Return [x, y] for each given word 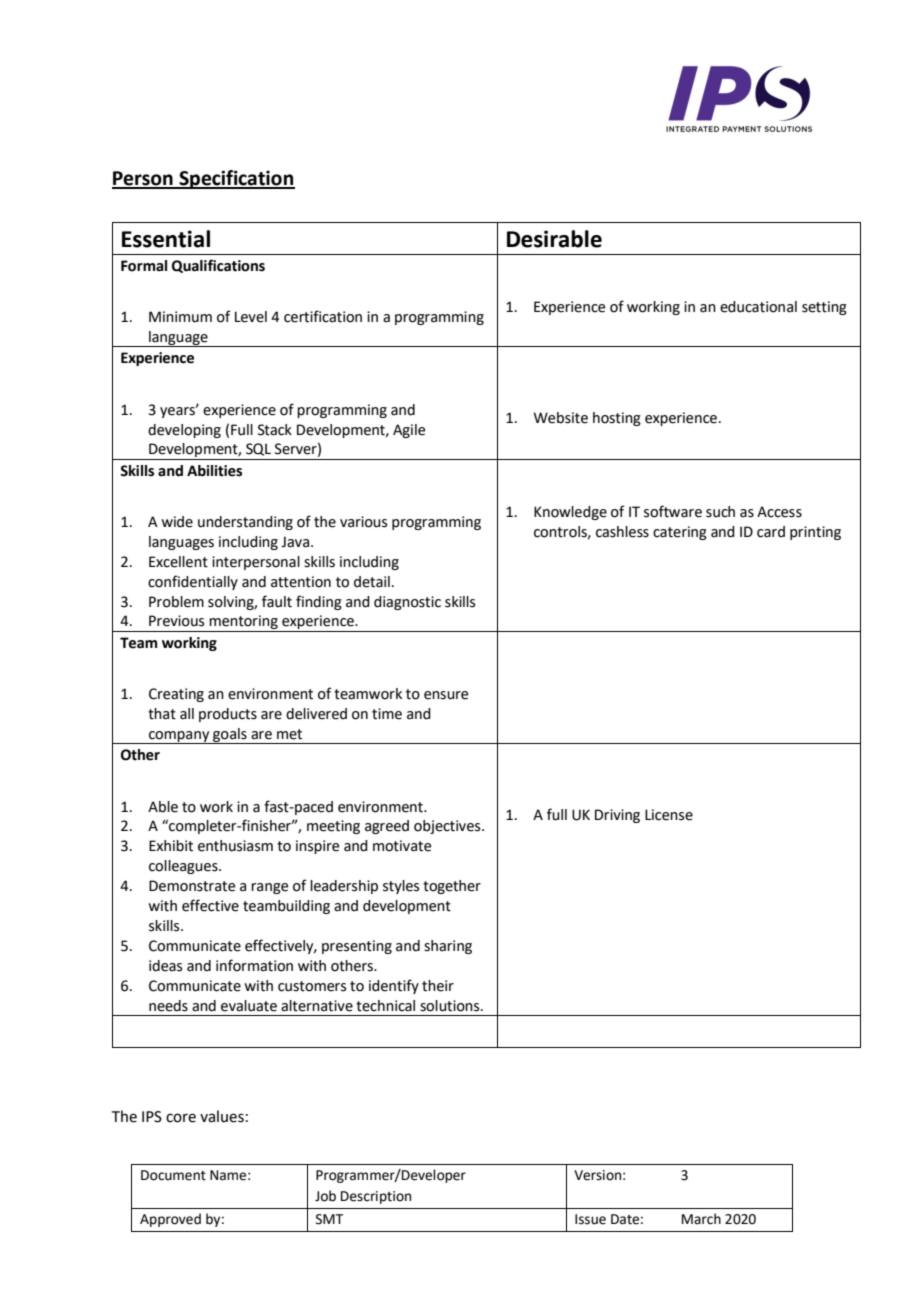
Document [173, 1175]
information [254, 965]
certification [323, 316]
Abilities [214, 471]
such [720, 512]
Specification [236, 179]
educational [758, 307]
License [669, 815]
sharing [448, 947]
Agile [409, 431]
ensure [446, 695]
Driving [617, 816]
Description [376, 1197]
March [701, 1219]
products [228, 715]
